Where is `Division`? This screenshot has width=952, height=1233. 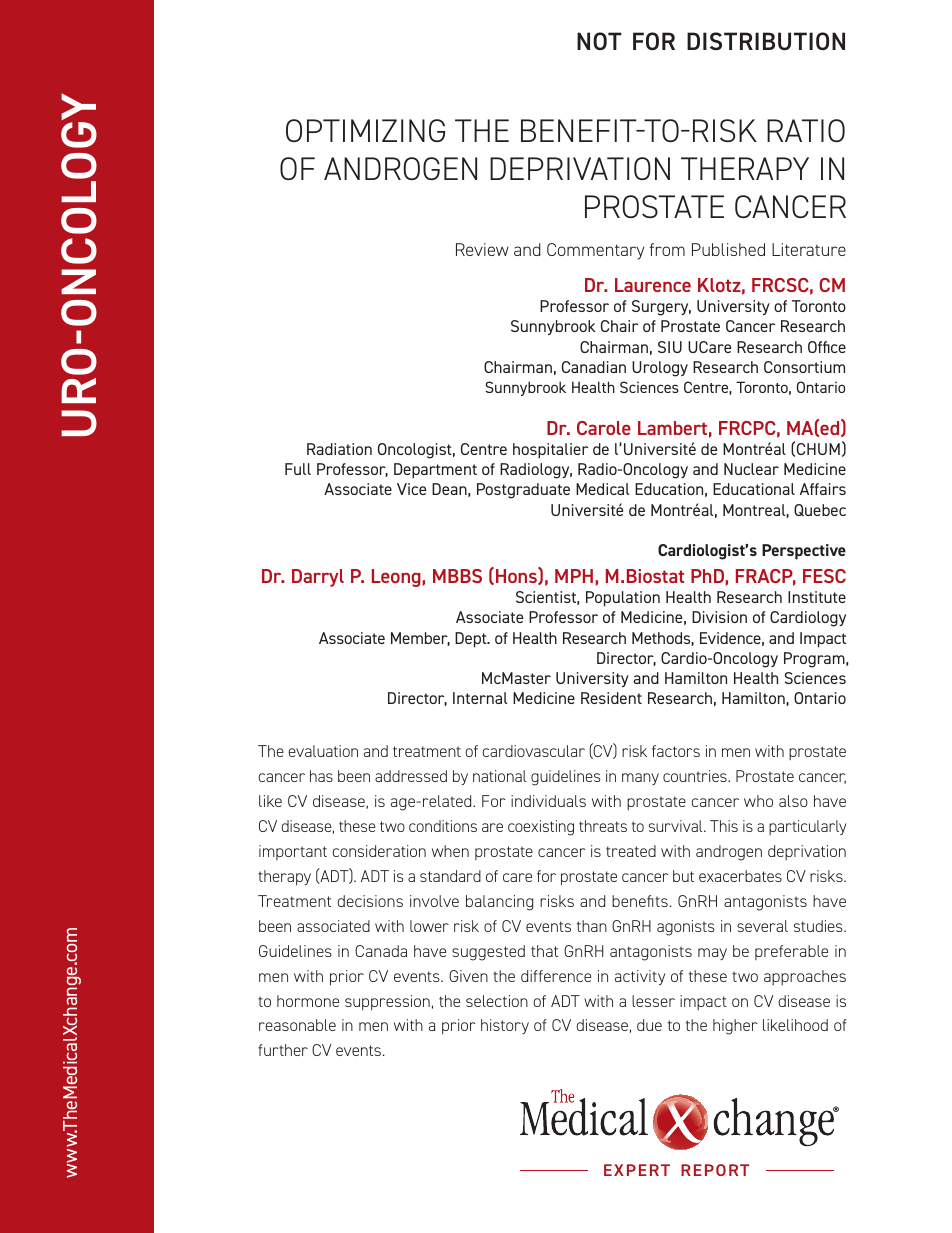
Division is located at coordinates (719, 617).
